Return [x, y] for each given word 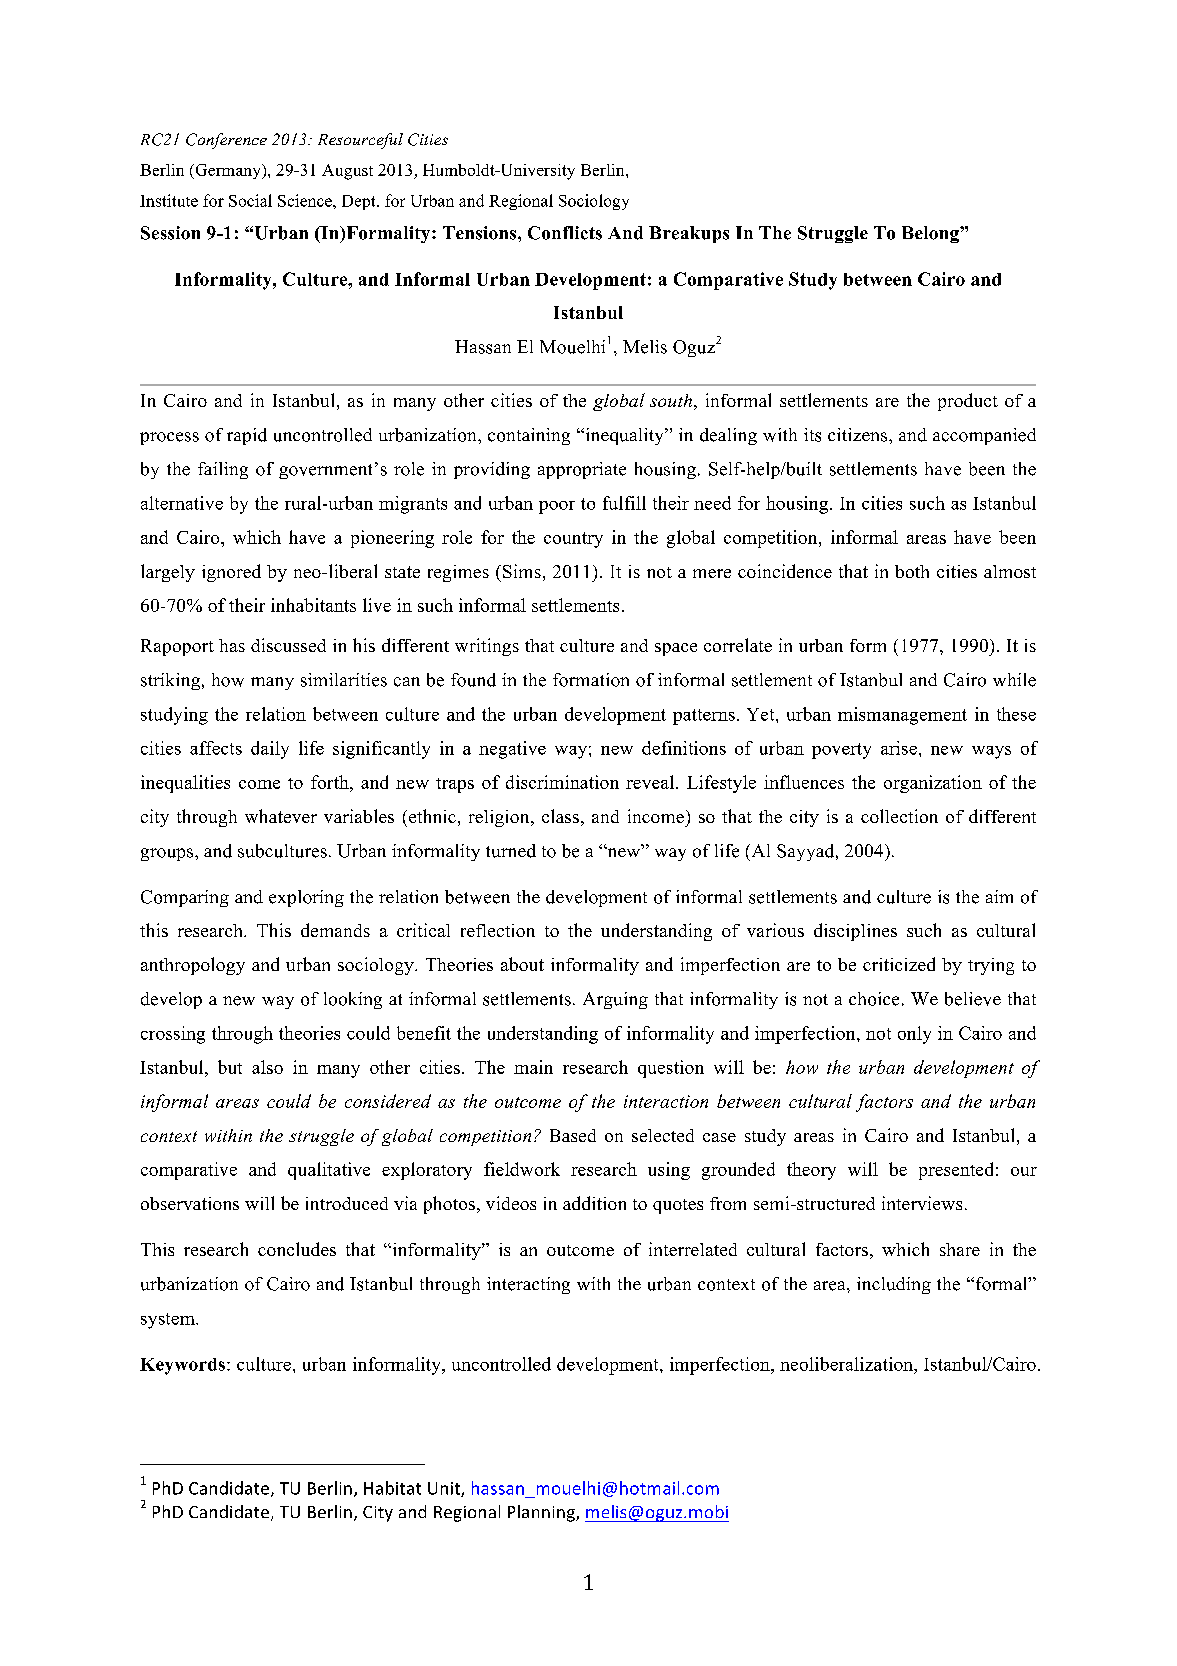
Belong [931, 234]
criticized [899, 964]
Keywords [182, 1366]
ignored [231, 573]
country [573, 540]
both [912, 571]
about [522, 964]
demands [335, 930]
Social [250, 200]
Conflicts [565, 233]
